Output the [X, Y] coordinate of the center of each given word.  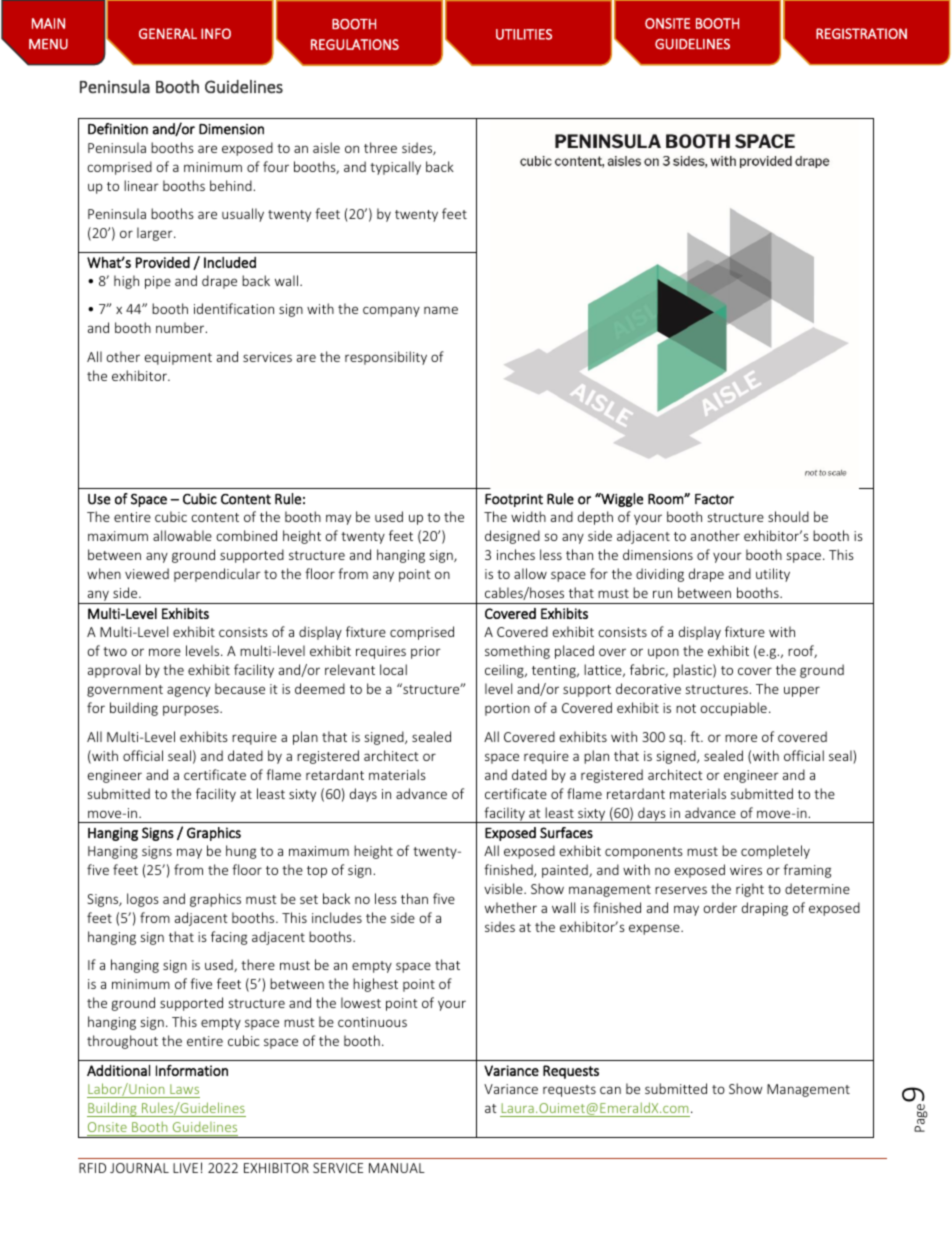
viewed [147, 573]
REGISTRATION [861, 33]
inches [516, 554]
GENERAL [168, 33]
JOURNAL [139, 1168]
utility [773, 575]
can [610, 1090]
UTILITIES [524, 34]
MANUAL [397, 1168]
